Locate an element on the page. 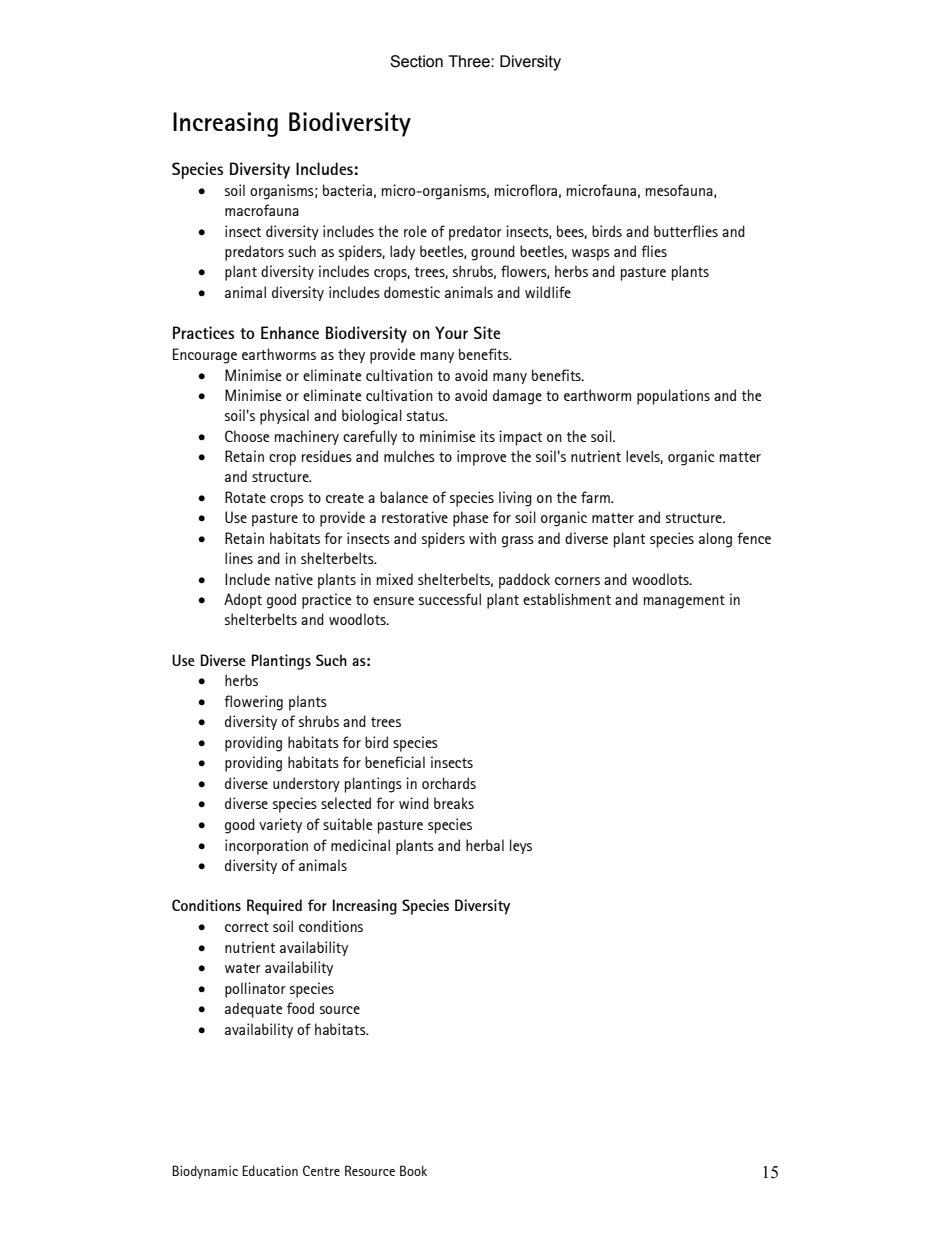 The height and width of the image is (1233, 952). Section is located at coordinates (416, 61).
